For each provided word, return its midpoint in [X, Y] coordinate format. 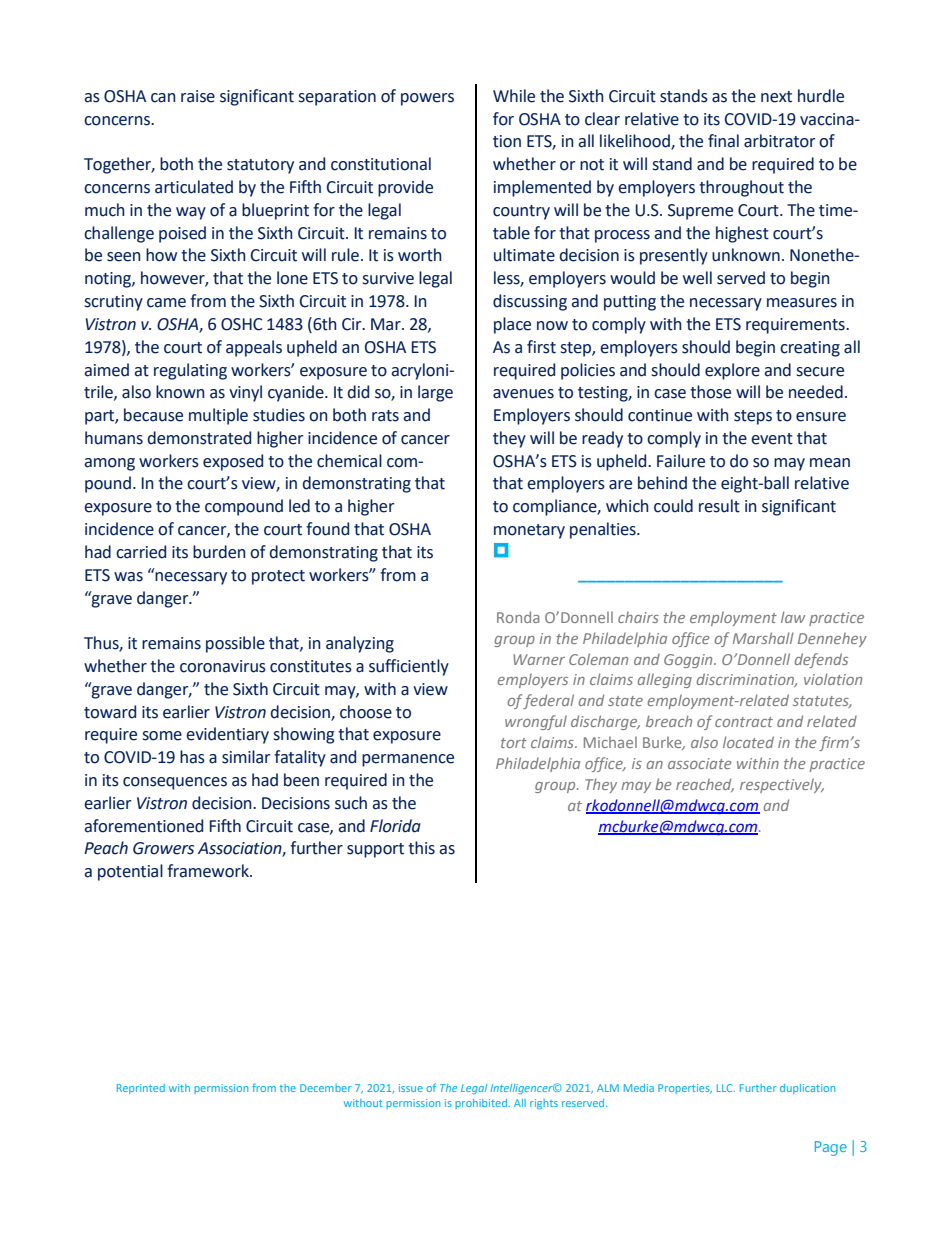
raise [198, 96]
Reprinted [141, 1089]
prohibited [481, 1104]
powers [427, 99]
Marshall [763, 638]
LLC [726, 1088]
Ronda [518, 617]
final [723, 141]
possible [235, 644]
